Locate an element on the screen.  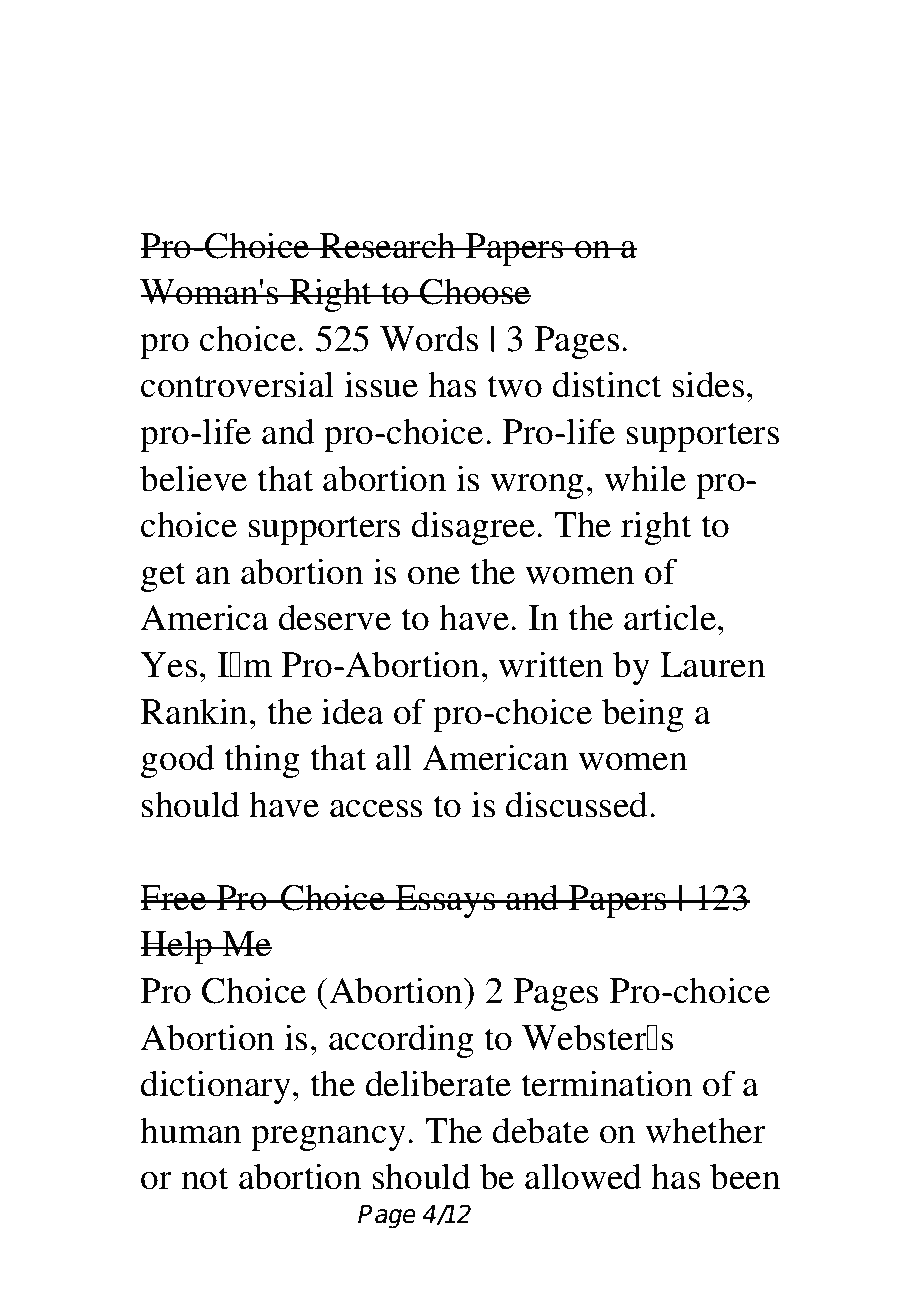
Yes is located at coordinates (169, 665).
